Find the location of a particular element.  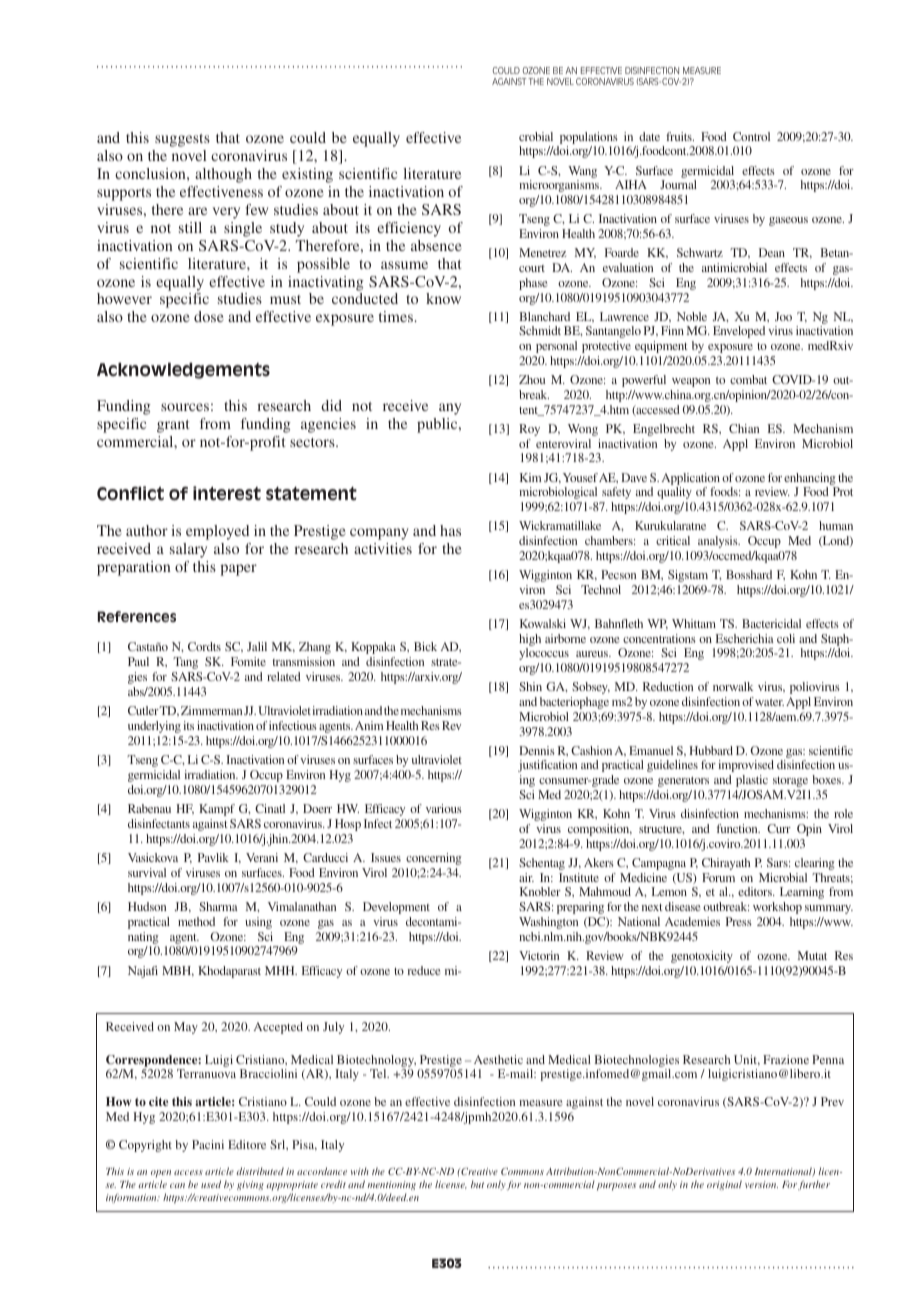

Control is located at coordinates (751, 136).
